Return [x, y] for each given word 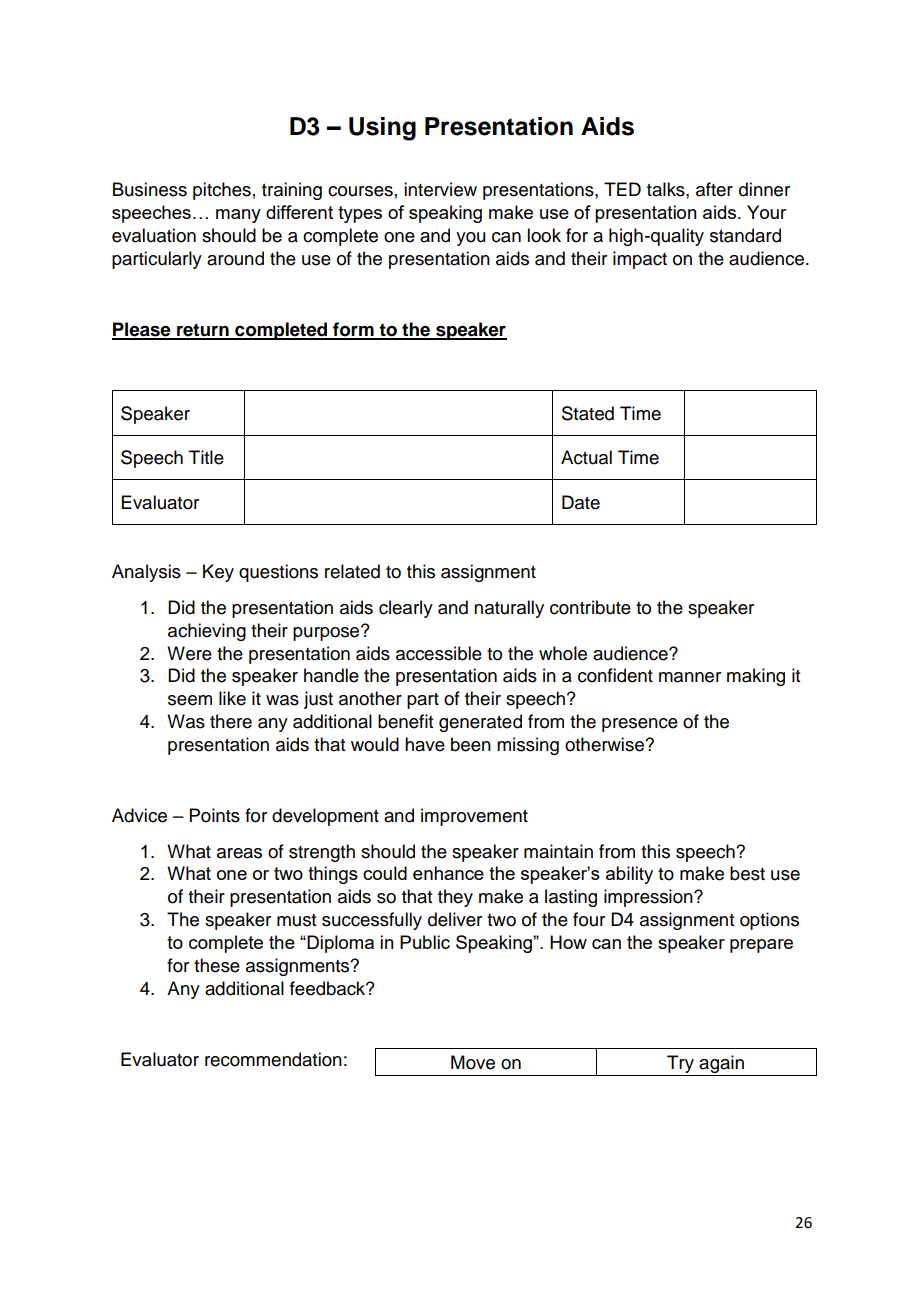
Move [473, 1062]
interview [440, 189]
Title [206, 457]
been [471, 744]
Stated [588, 413]
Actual [586, 457]
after [714, 189]
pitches [222, 191]
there [231, 721]
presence [640, 725]
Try [680, 1064]
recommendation [273, 1059]
